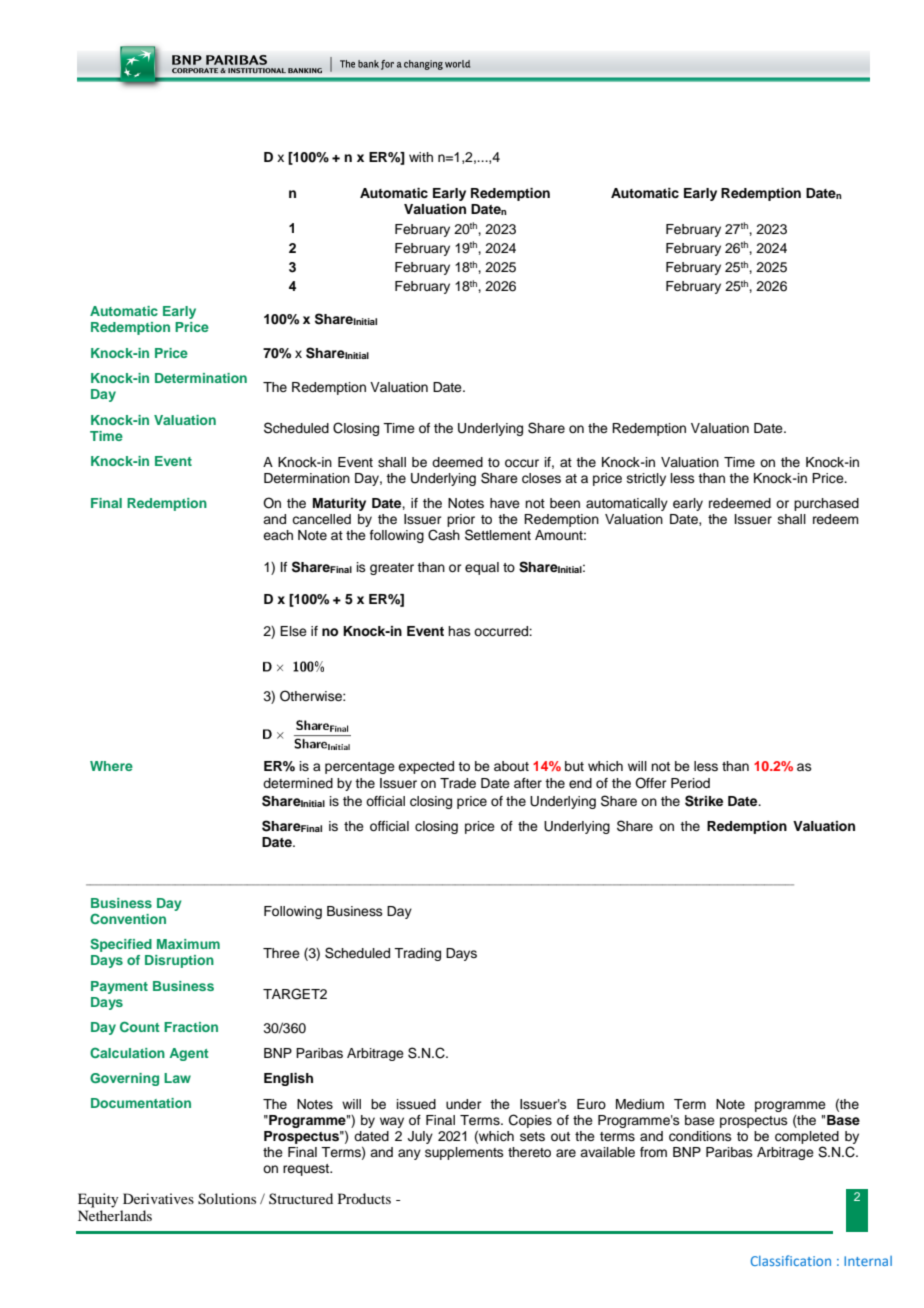 The image size is (924, 1308). I want to click on strictly, so click(646, 479).
